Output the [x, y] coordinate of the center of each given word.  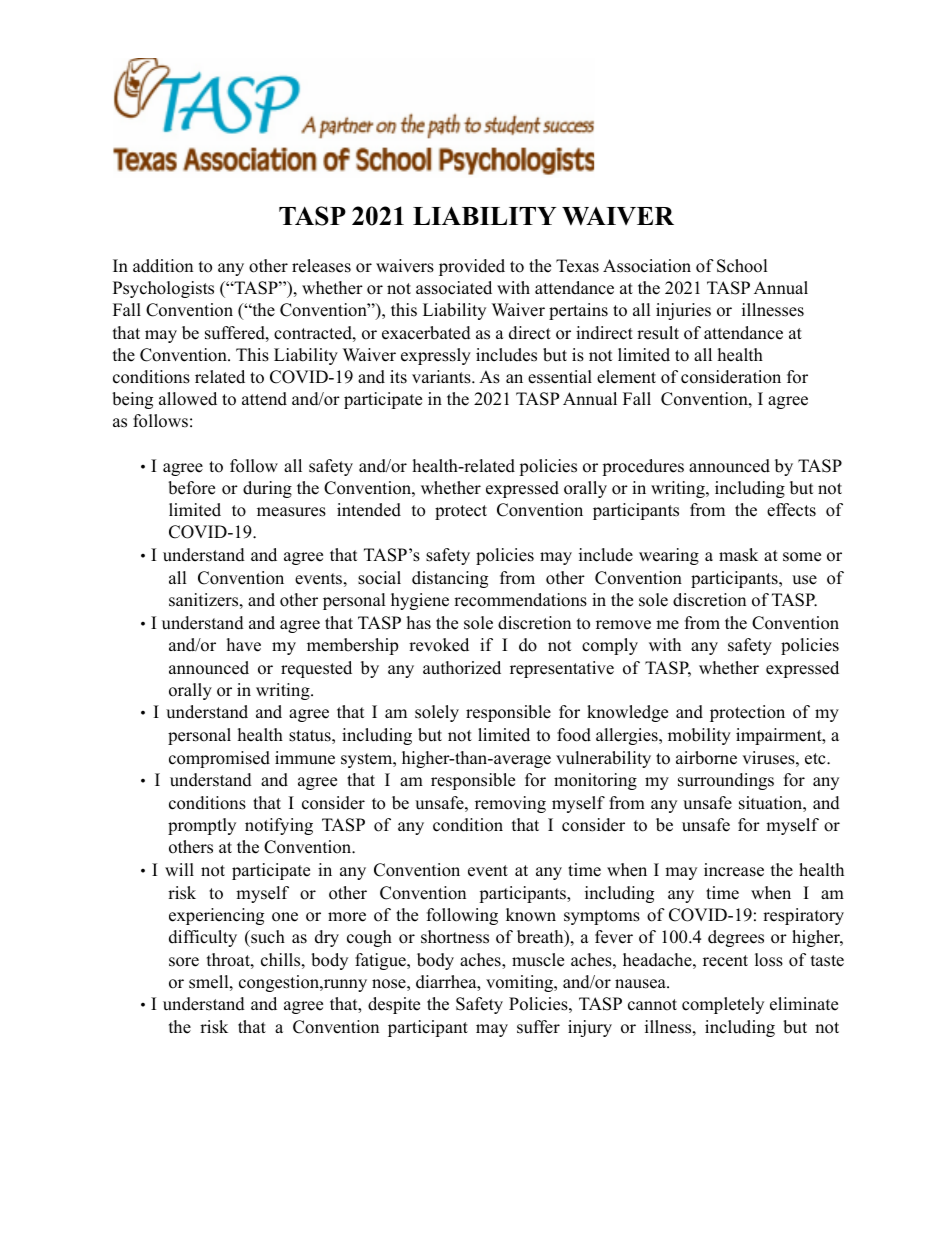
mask [738, 555]
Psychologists [163, 289]
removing [510, 804]
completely [723, 1005]
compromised [219, 759]
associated [454, 288]
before [191, 488]
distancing [450, 579]
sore [184, 962]
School [742, 266]
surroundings [726, 781]
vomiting [520, 983]
